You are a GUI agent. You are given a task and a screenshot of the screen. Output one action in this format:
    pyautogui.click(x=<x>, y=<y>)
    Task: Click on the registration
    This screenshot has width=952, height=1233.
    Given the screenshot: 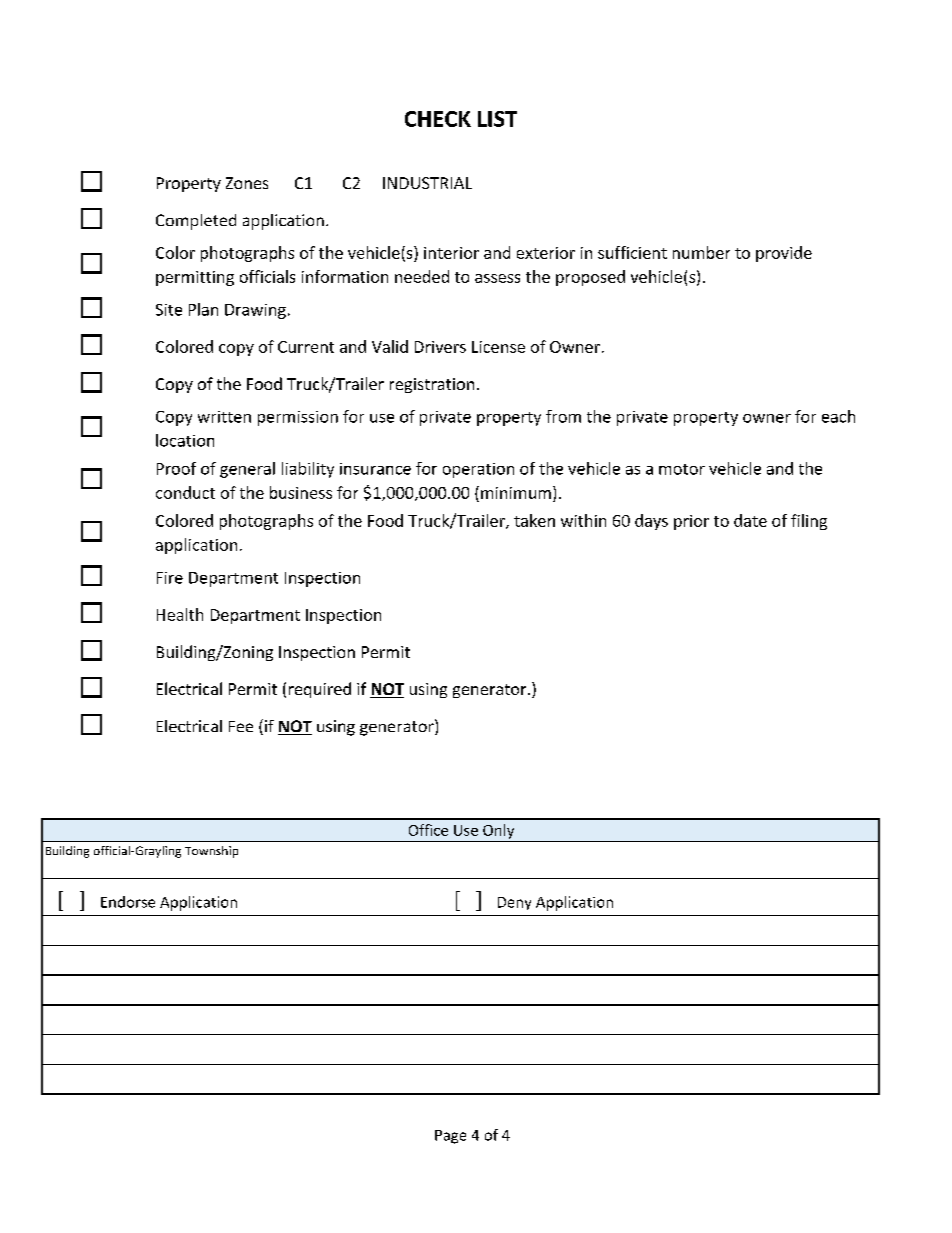 What is the action you would take?
    pyautogui.click(x=432, y=385)
